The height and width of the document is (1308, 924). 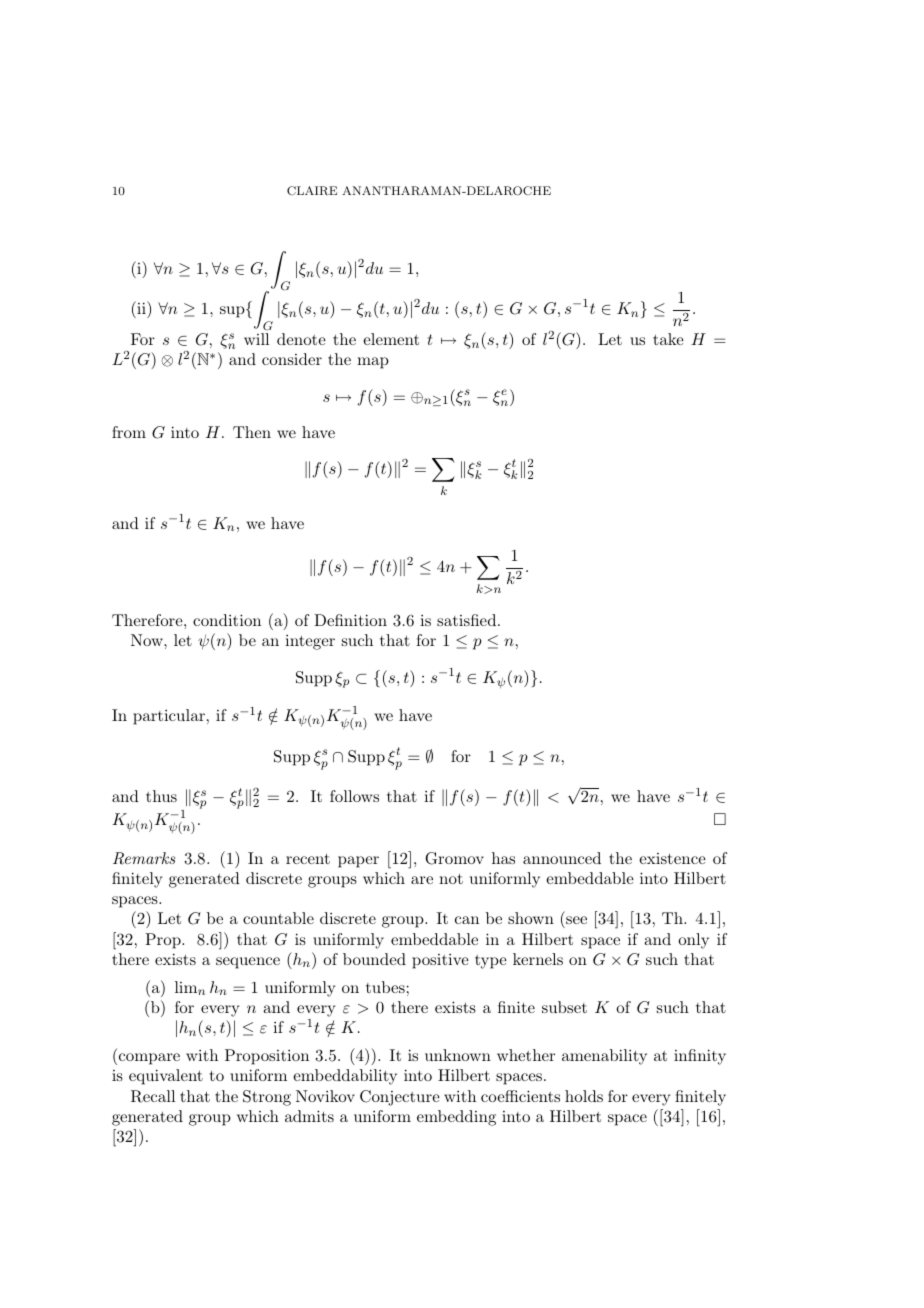 I want to click on thus, so click(x=161, y=796).
